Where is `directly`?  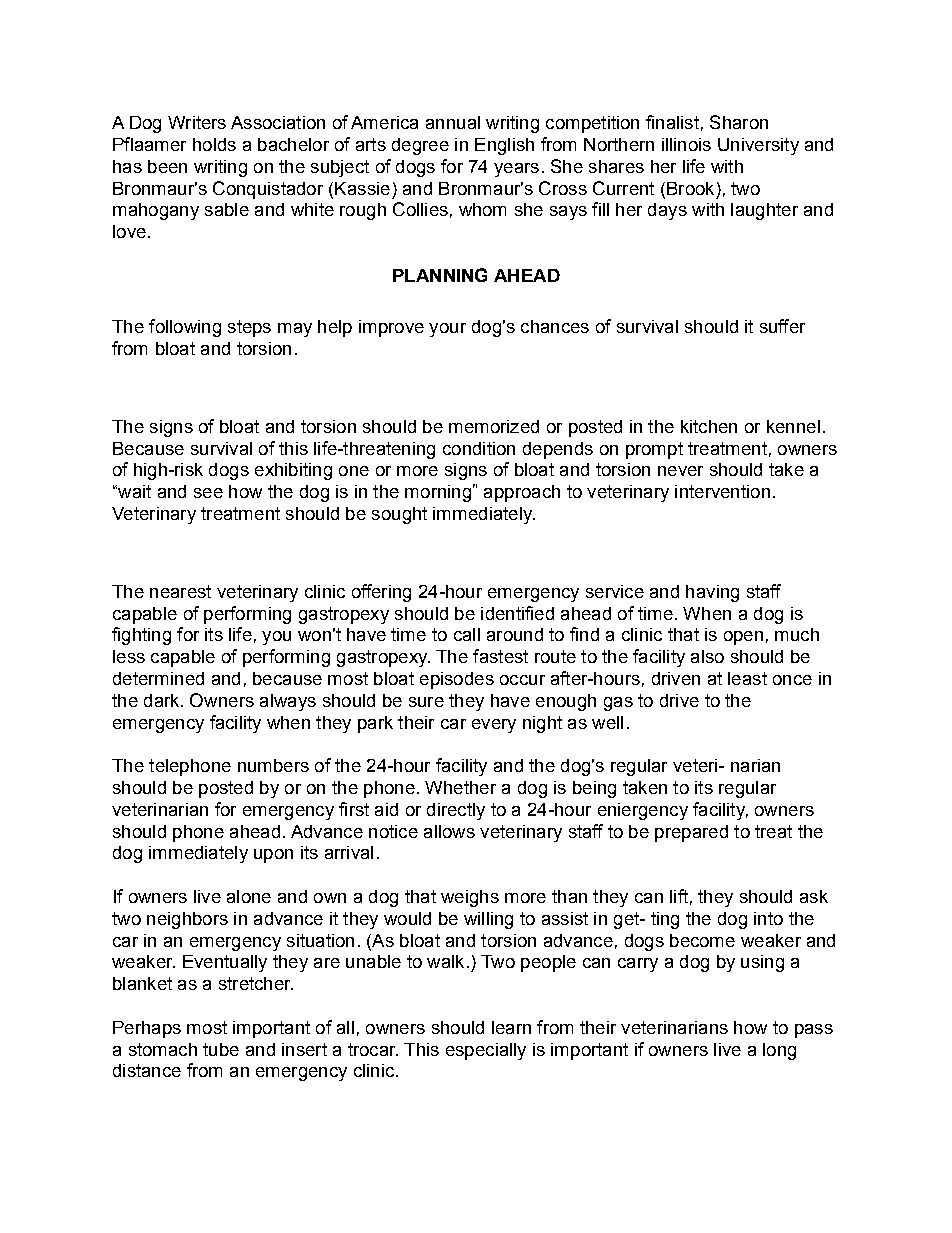
directly is located at coordinates (456, 811).
